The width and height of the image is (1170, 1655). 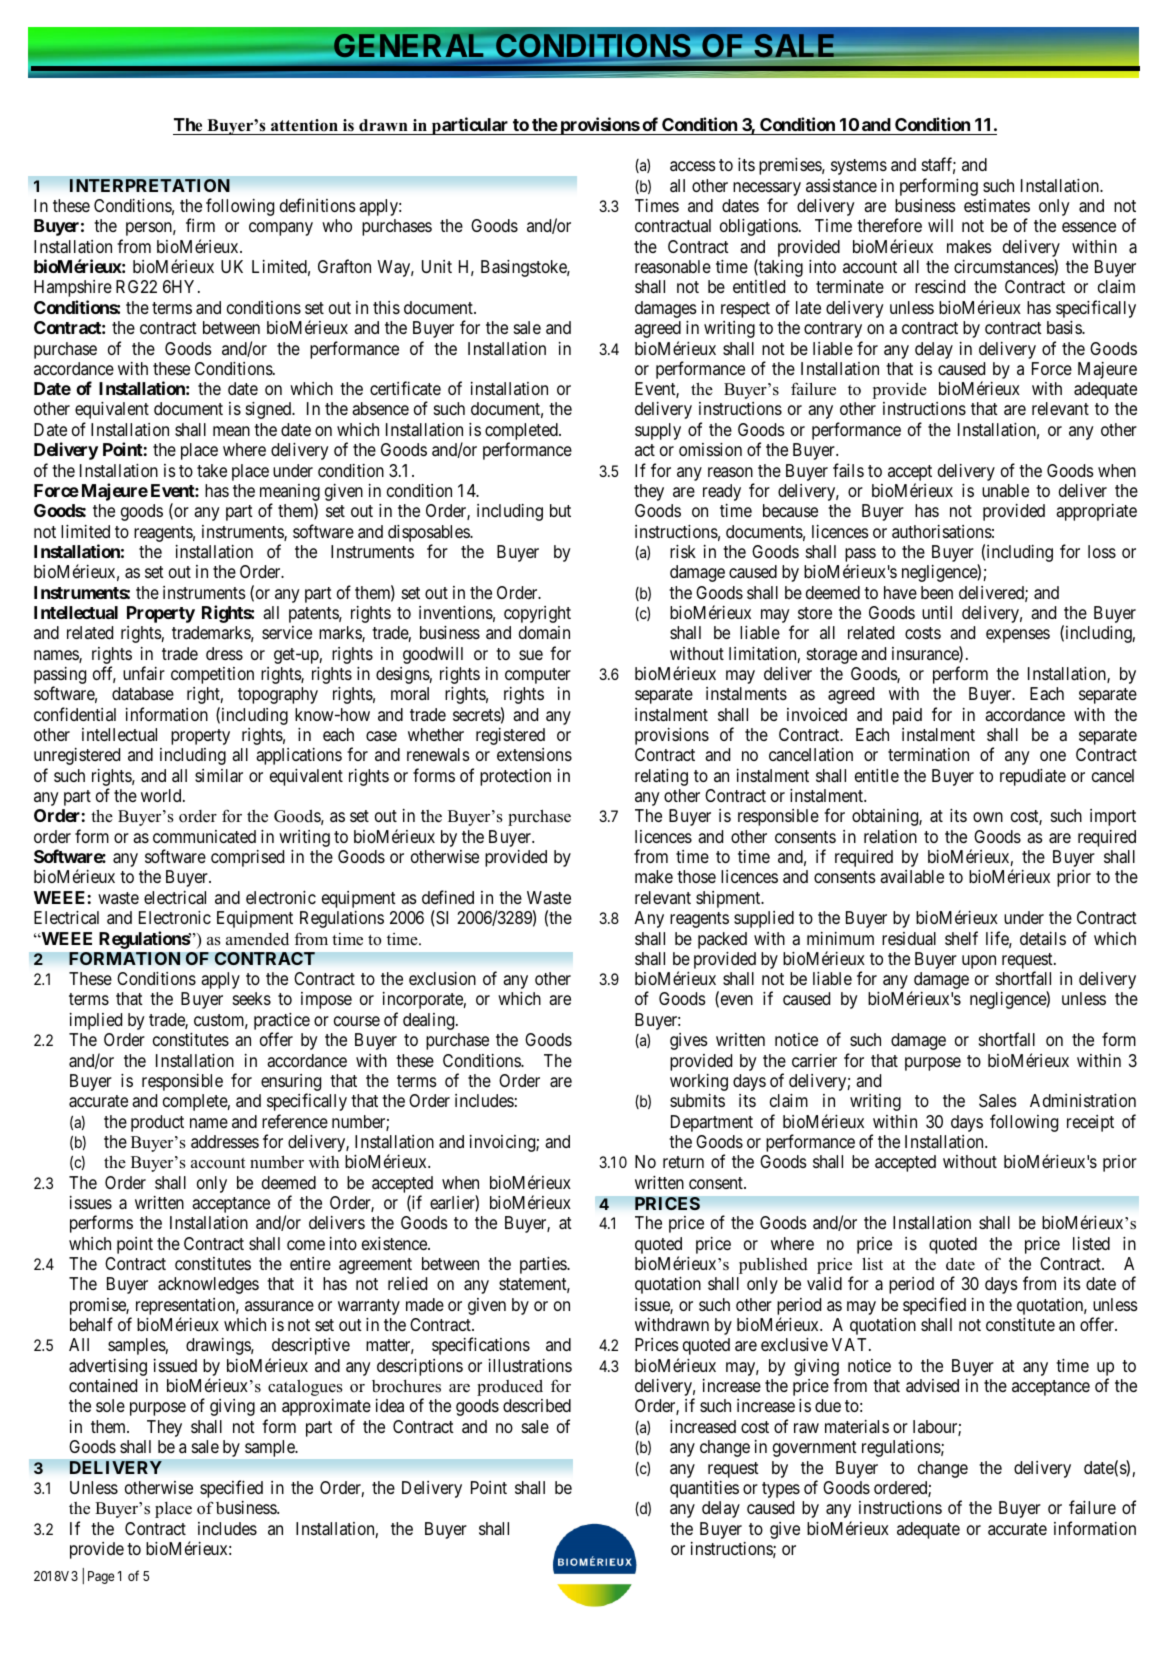 What do you see at coordinates (939, 165) in the image?
I see `staff` at bounding box center [939, 165].
